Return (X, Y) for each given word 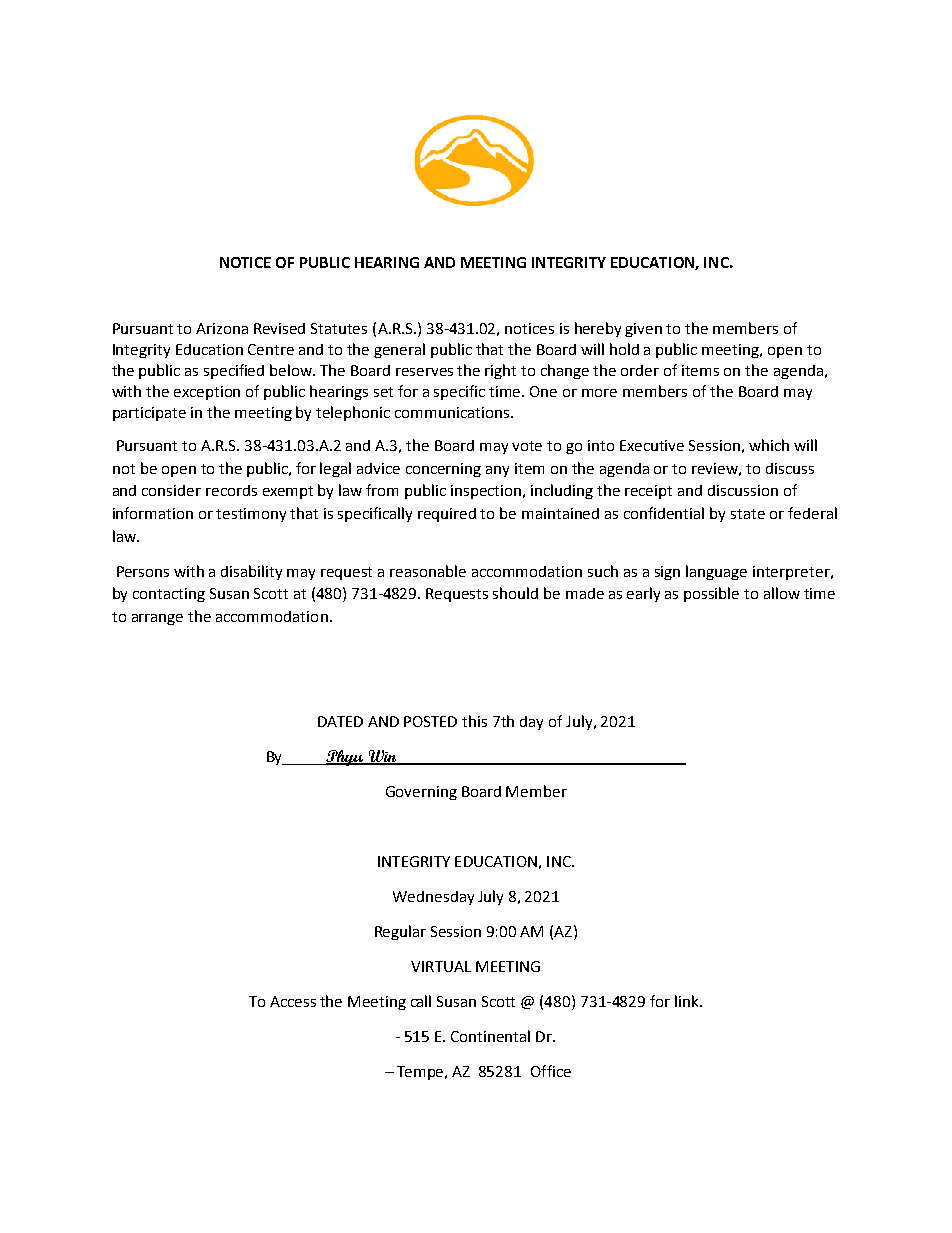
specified (234, 371)
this (474, 721)
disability (251, 572)
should (515, 593)
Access (293, 1001)
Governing (421, 793)
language (716, 572)
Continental (490, 1036)
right (500, 371)
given (643, 330)
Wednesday (433, 898)
